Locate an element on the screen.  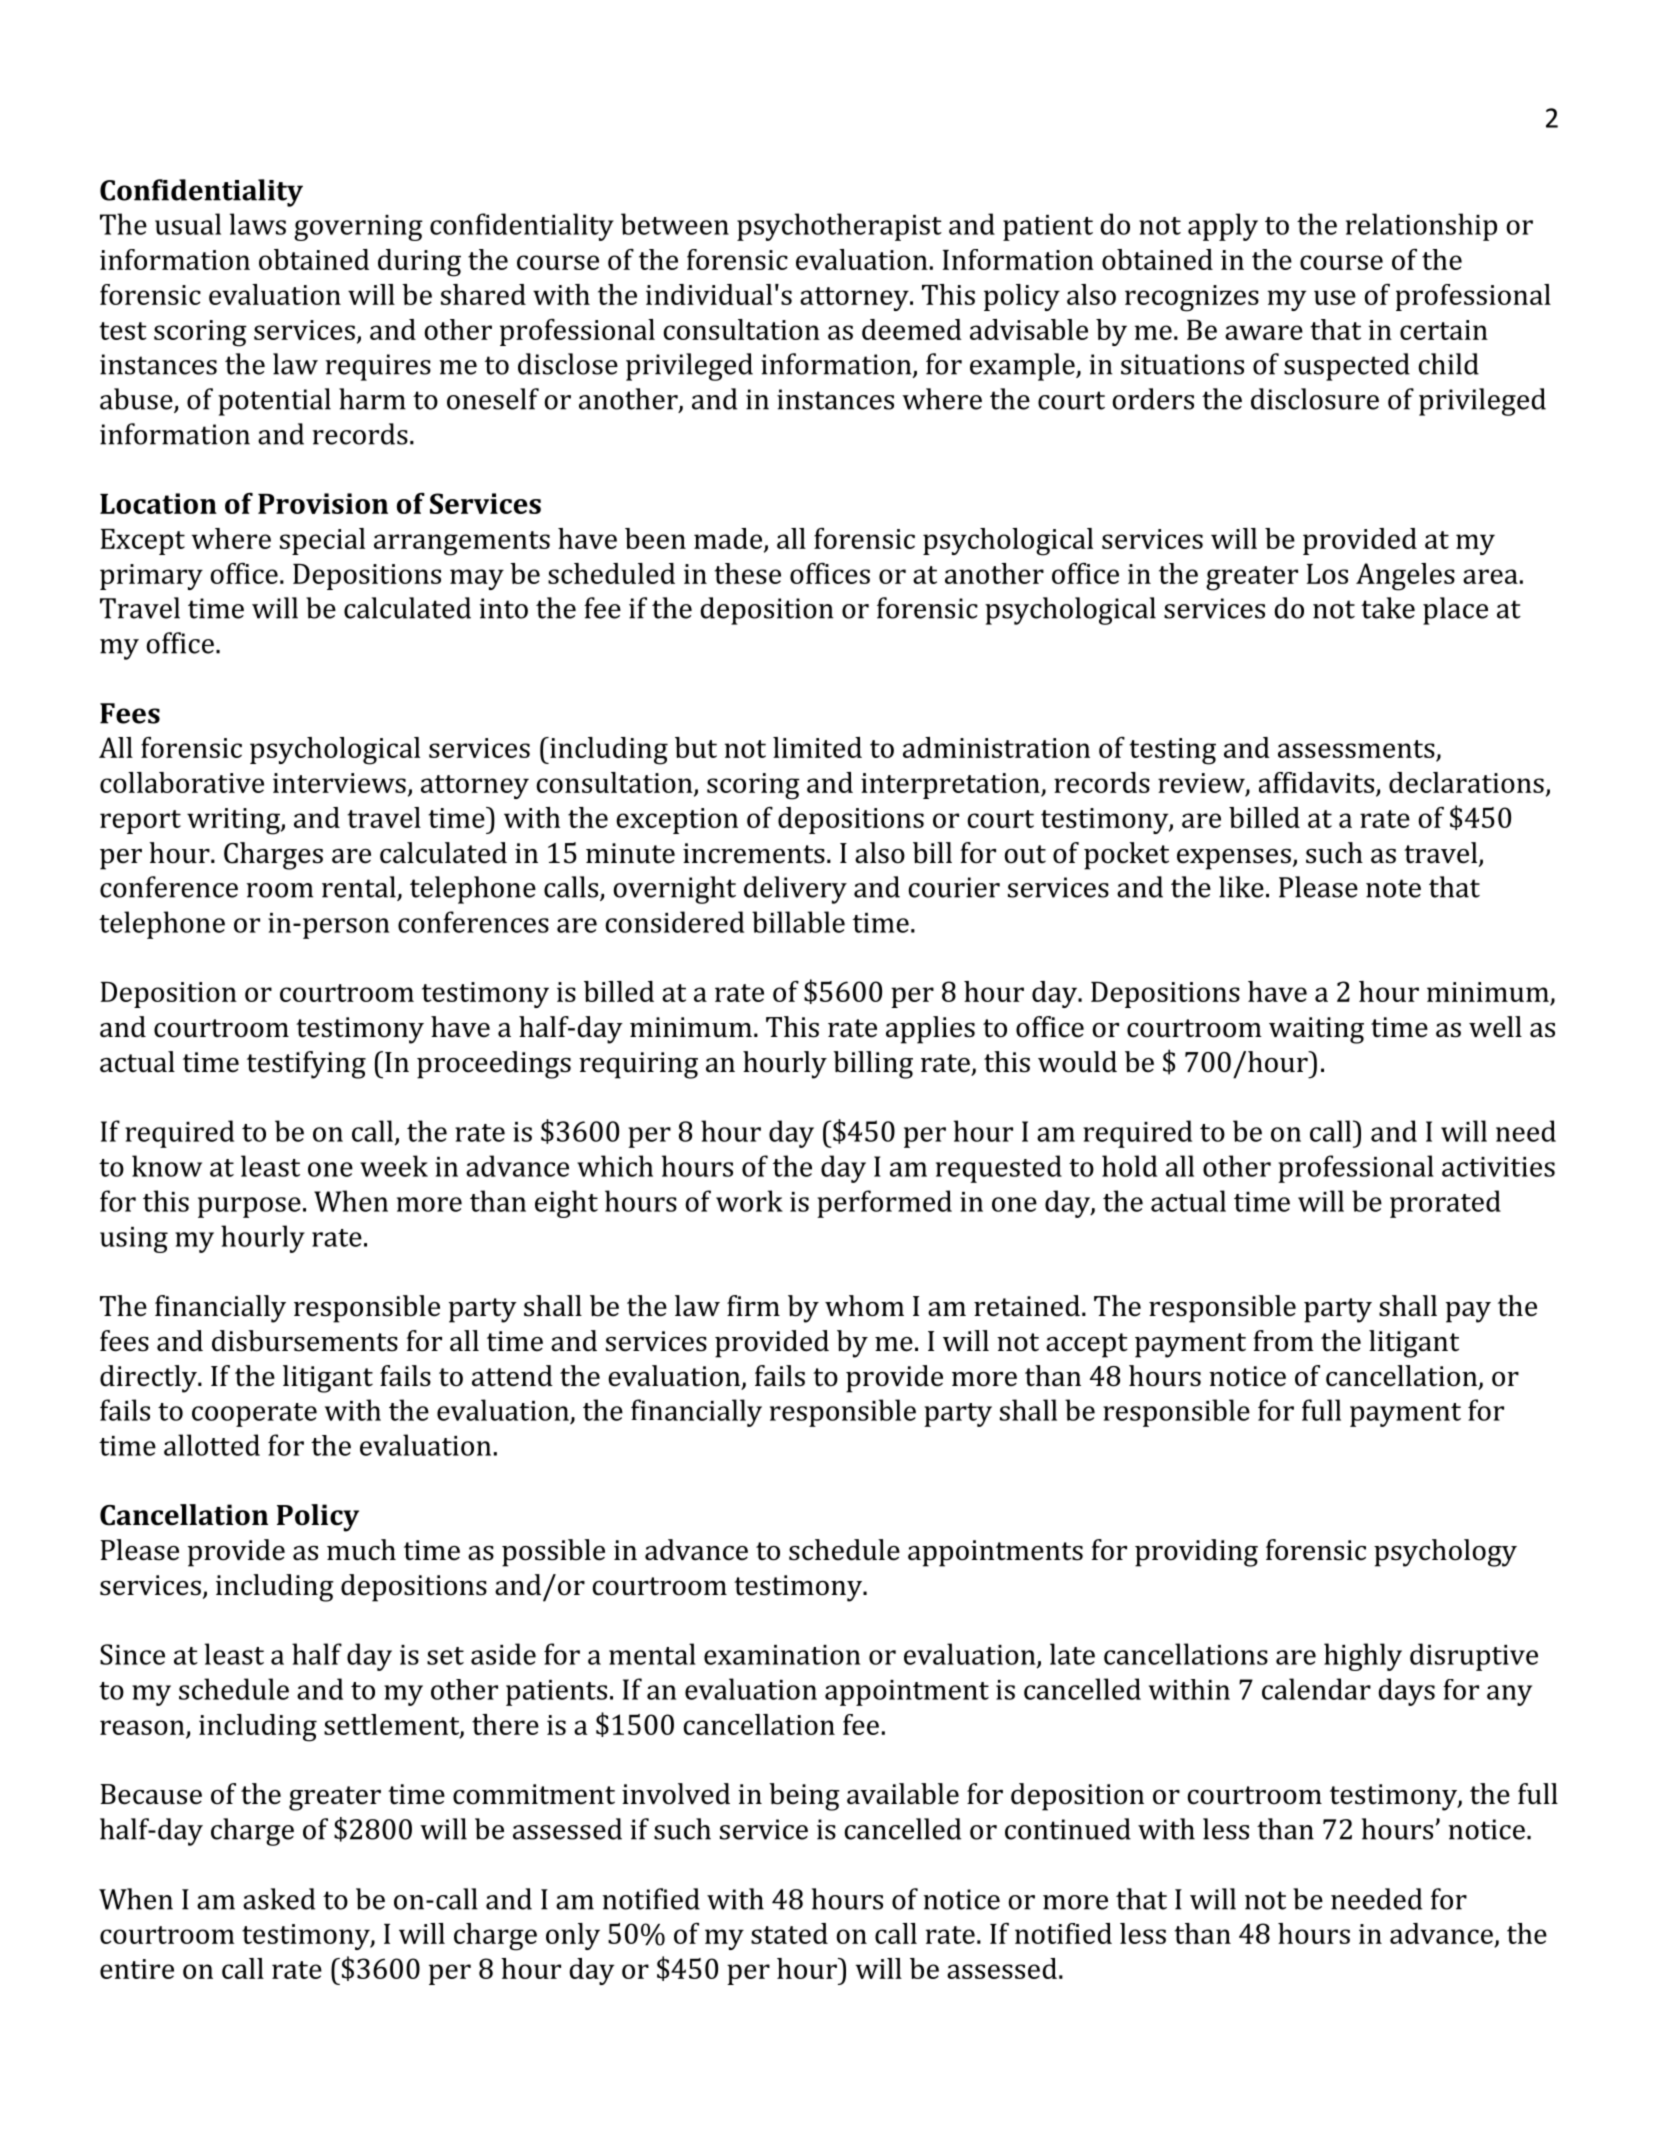
examination is located at coordinates (782, 1655).
